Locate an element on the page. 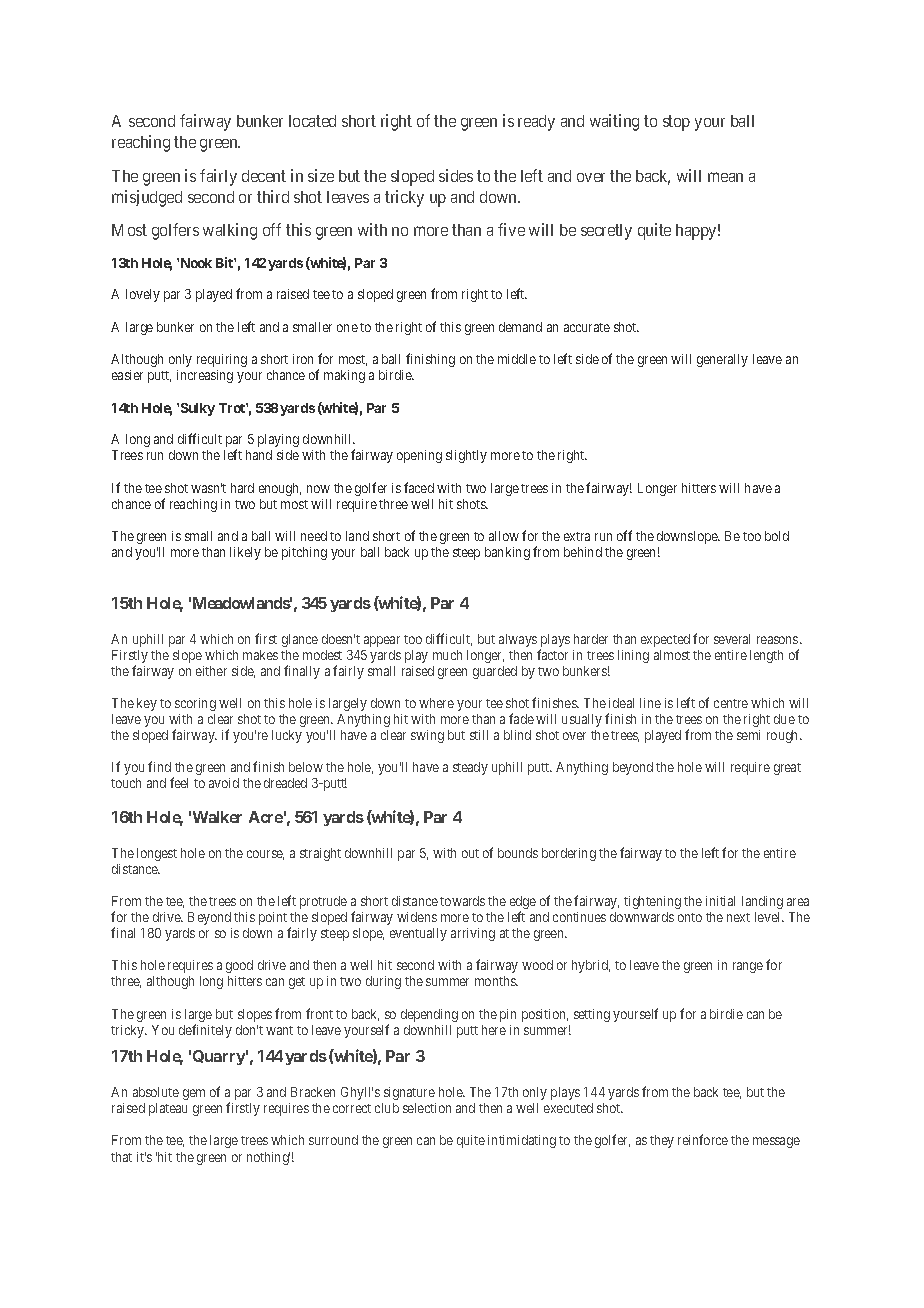 This image has width=924, height=1308. course is located at coordinates (265, 855).
